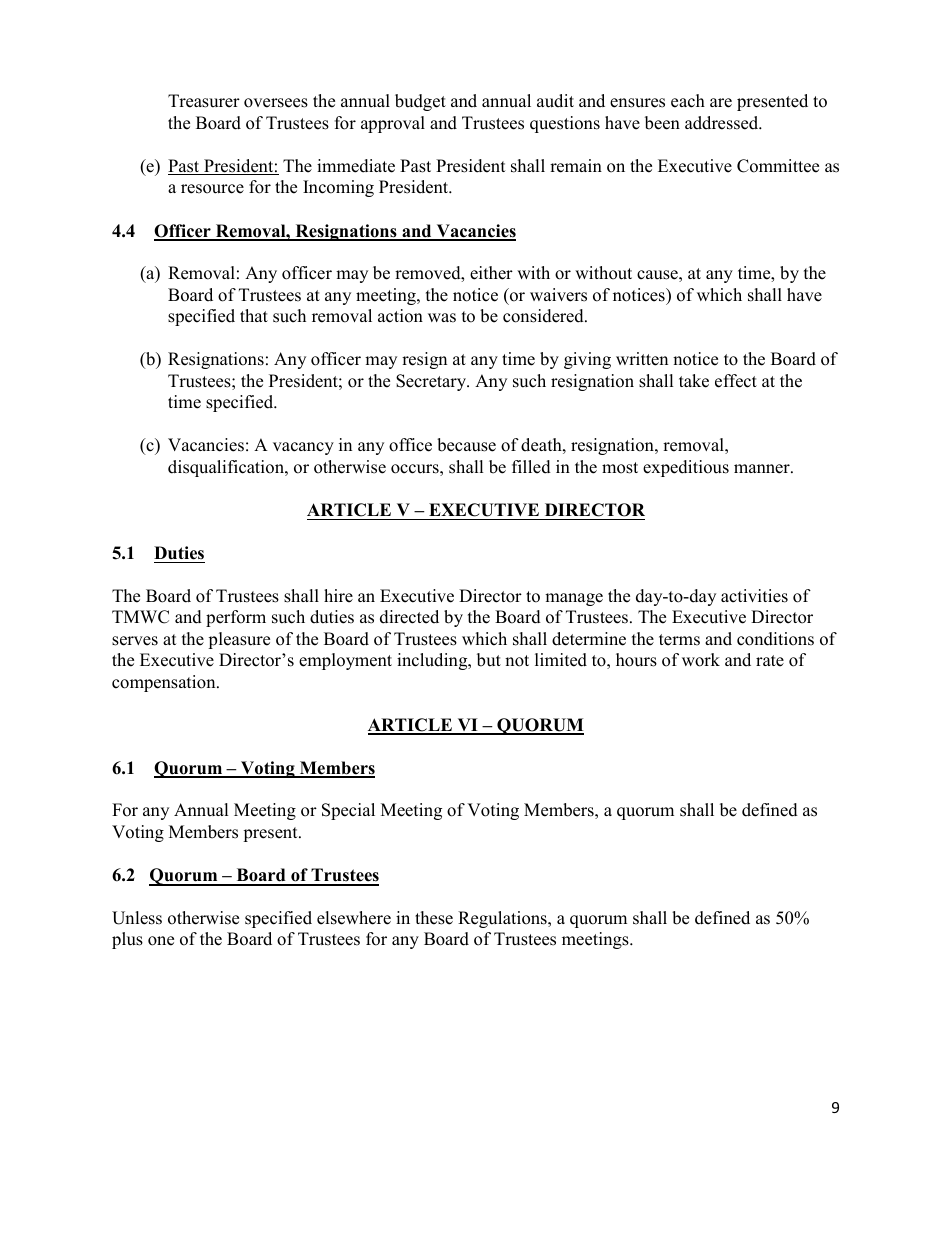  I want to click on been, so click(662, 123).
